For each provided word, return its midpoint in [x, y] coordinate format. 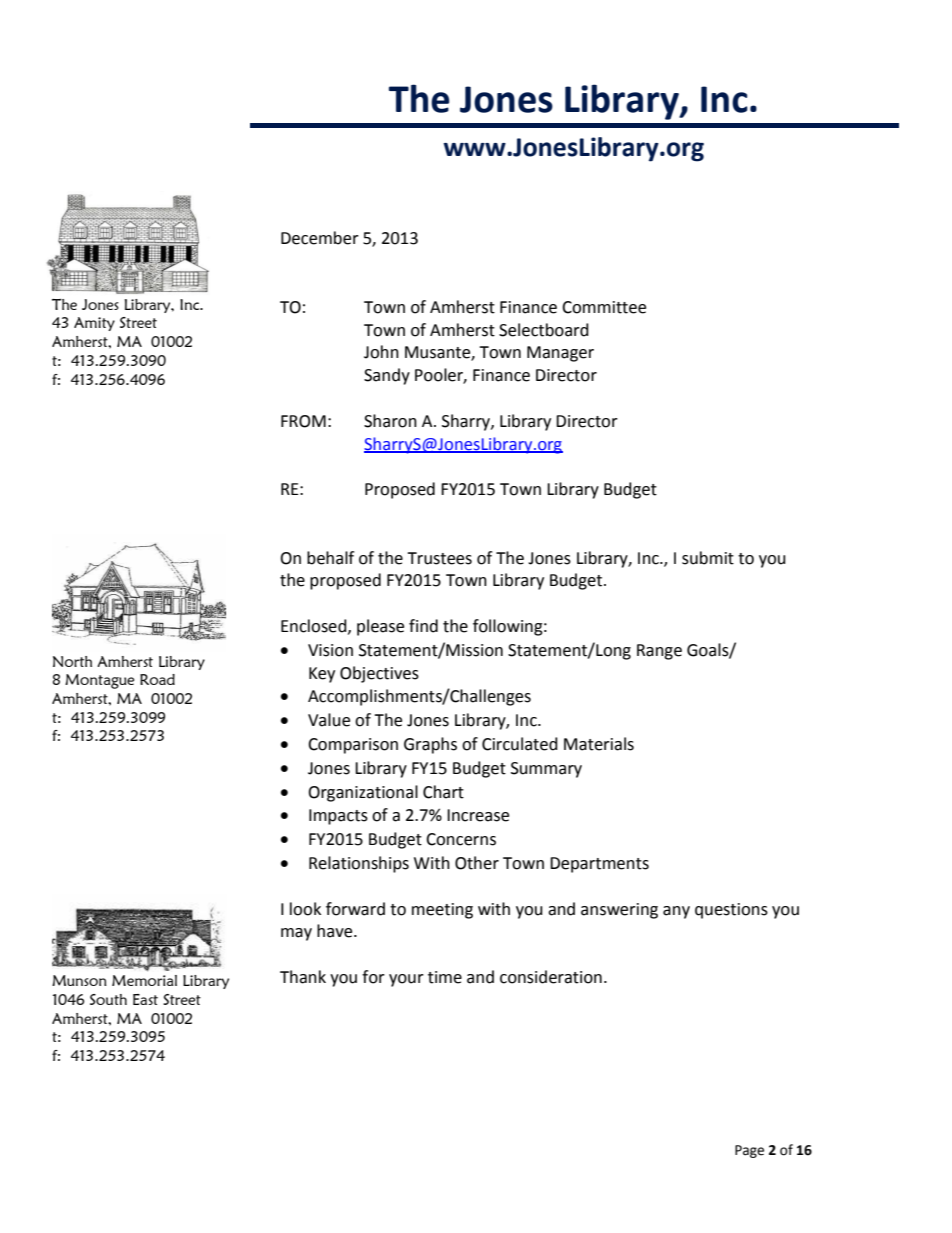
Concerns [461, 839]
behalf [330, 558]
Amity [94, 324]
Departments [599, 865]
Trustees [439, 558]
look [305, 909]
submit [708, 558]
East [145, 999]
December [320, 238]
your [406, 980]
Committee [604, 307]
